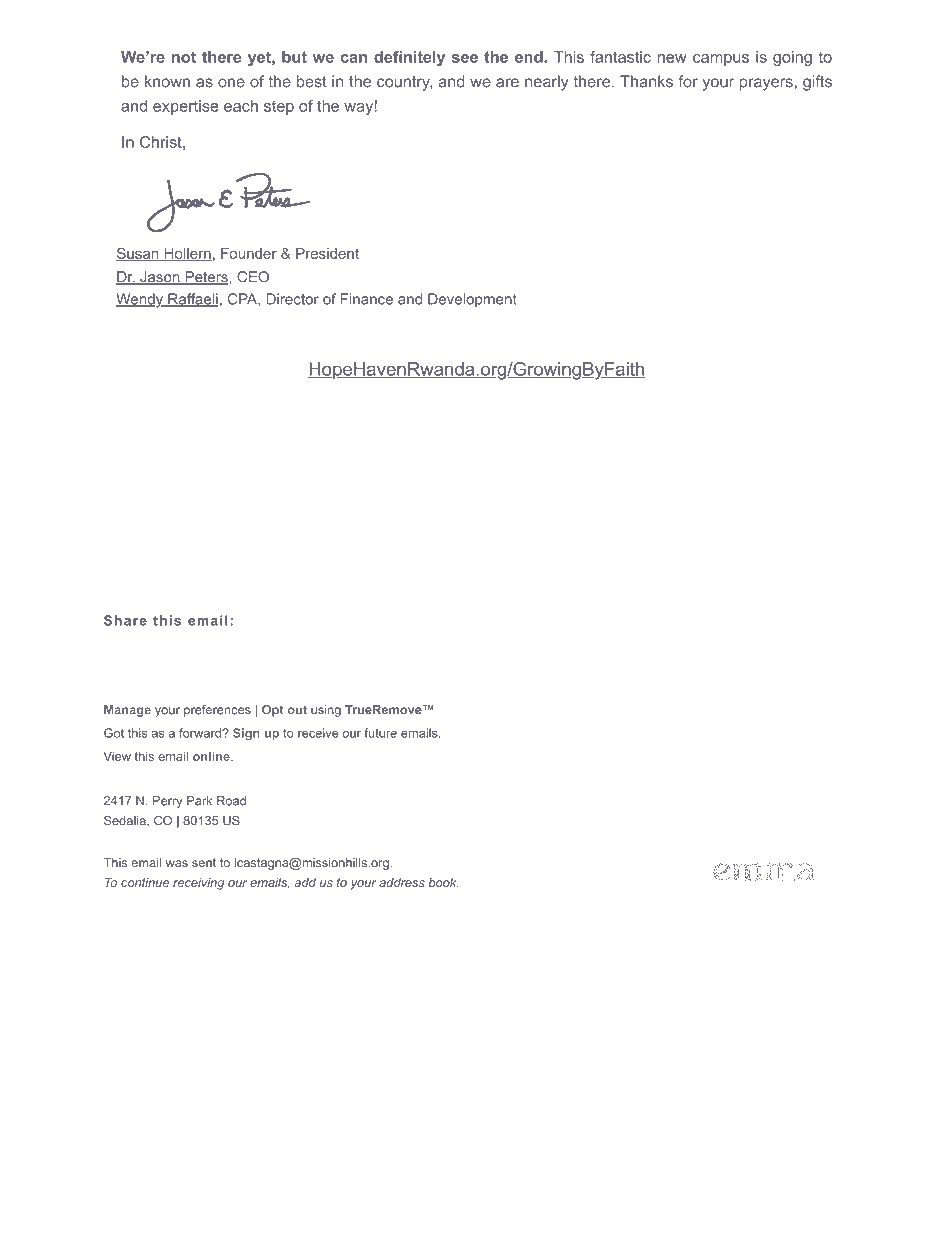 The width and height of the screenshot is (952, 1233). Describe the element at coordinates (326, 711) in the screenshot. I see `using` at that location.
